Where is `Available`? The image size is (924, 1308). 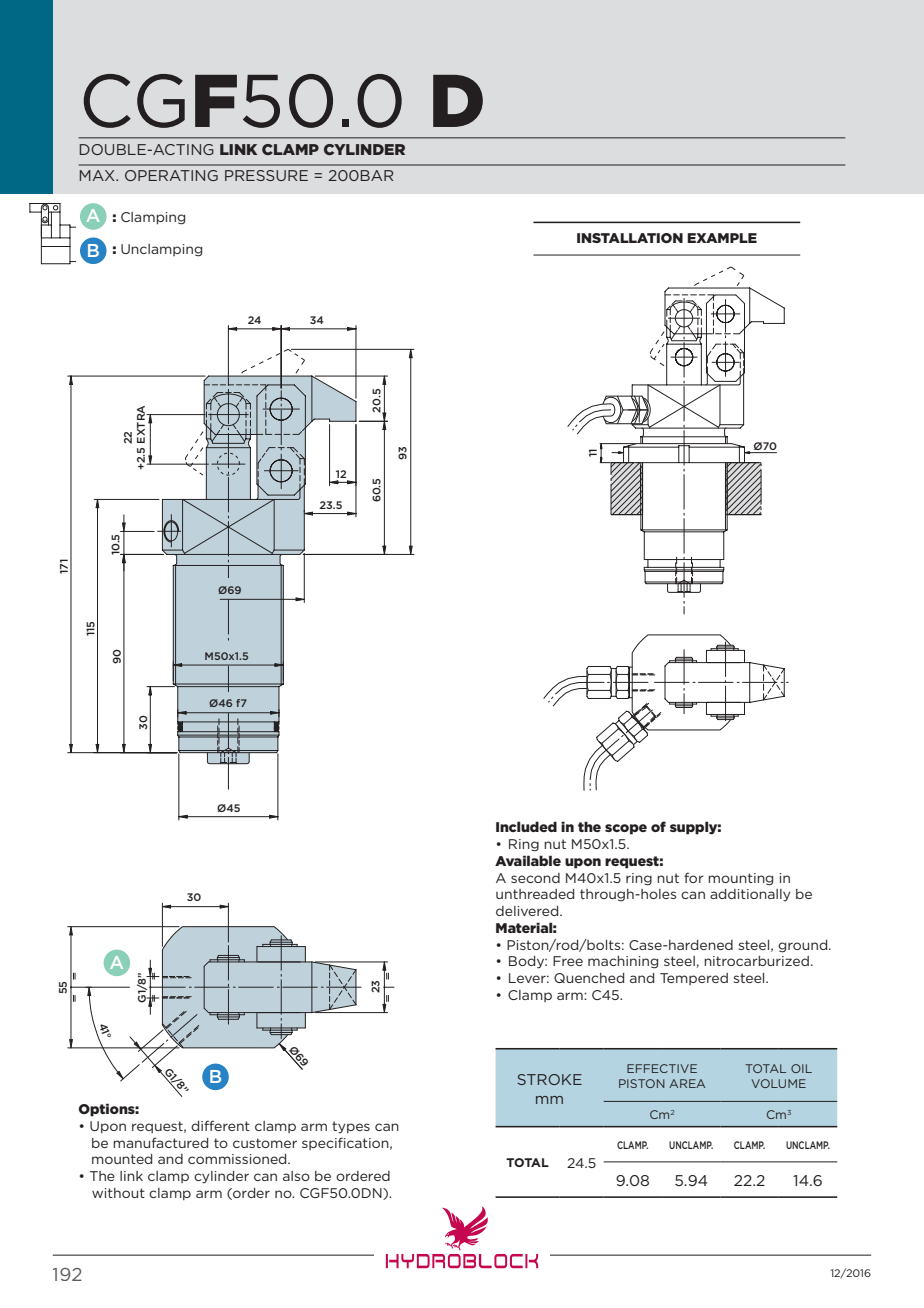 Available is located at coordinates (528, 860).
